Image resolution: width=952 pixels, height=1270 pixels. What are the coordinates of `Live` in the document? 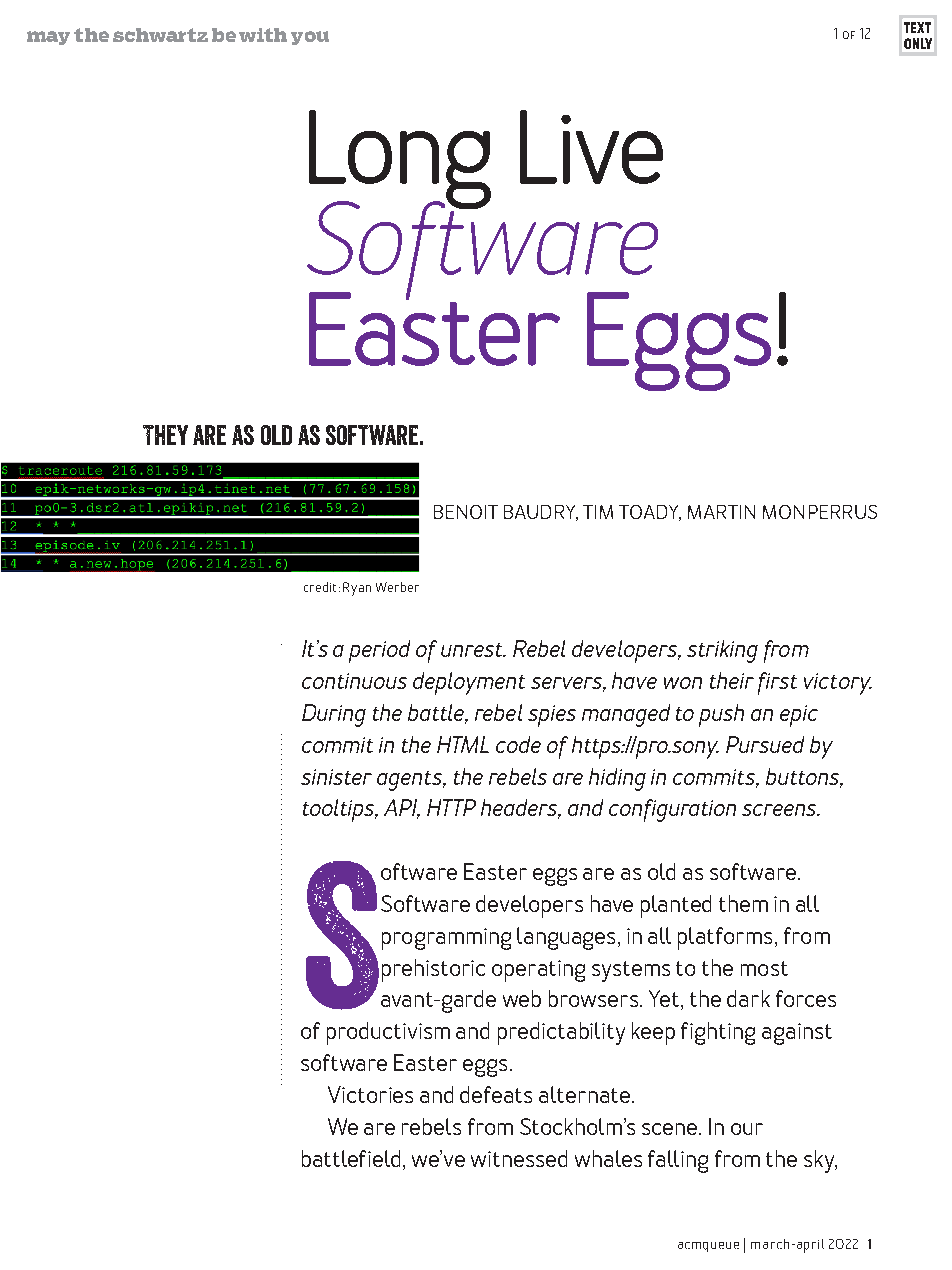 It's located at (591, 147).
